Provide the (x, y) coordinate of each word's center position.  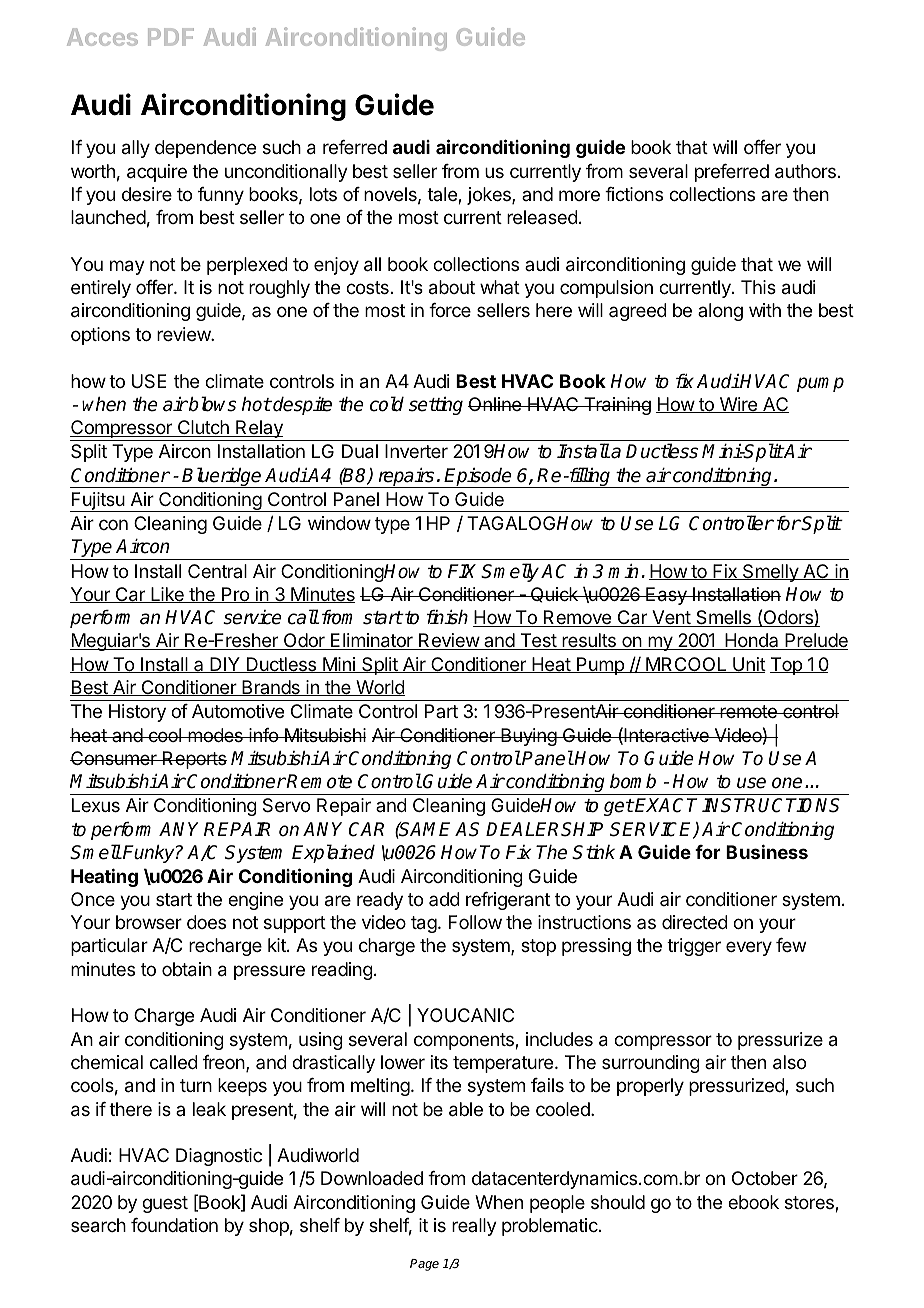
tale (443, 195)
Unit (748, 665)
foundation (174, 1225)
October (765, 1178)
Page (424, 1265)
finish (447, 617)
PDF (171, 37)
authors (805, 171)
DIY (225, 665)
